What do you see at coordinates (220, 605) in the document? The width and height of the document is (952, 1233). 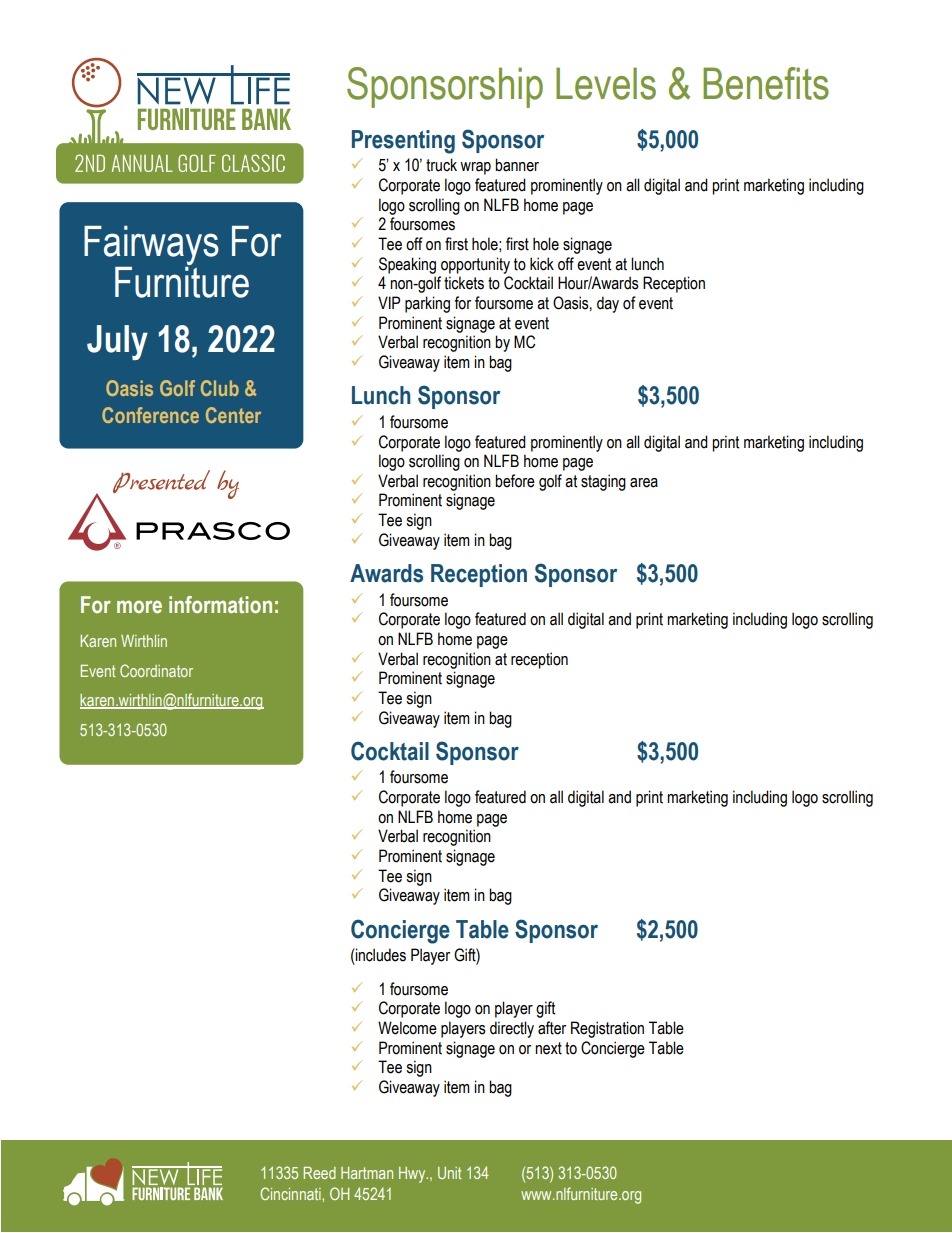 I see `information` at bounding box center [220, 605].
